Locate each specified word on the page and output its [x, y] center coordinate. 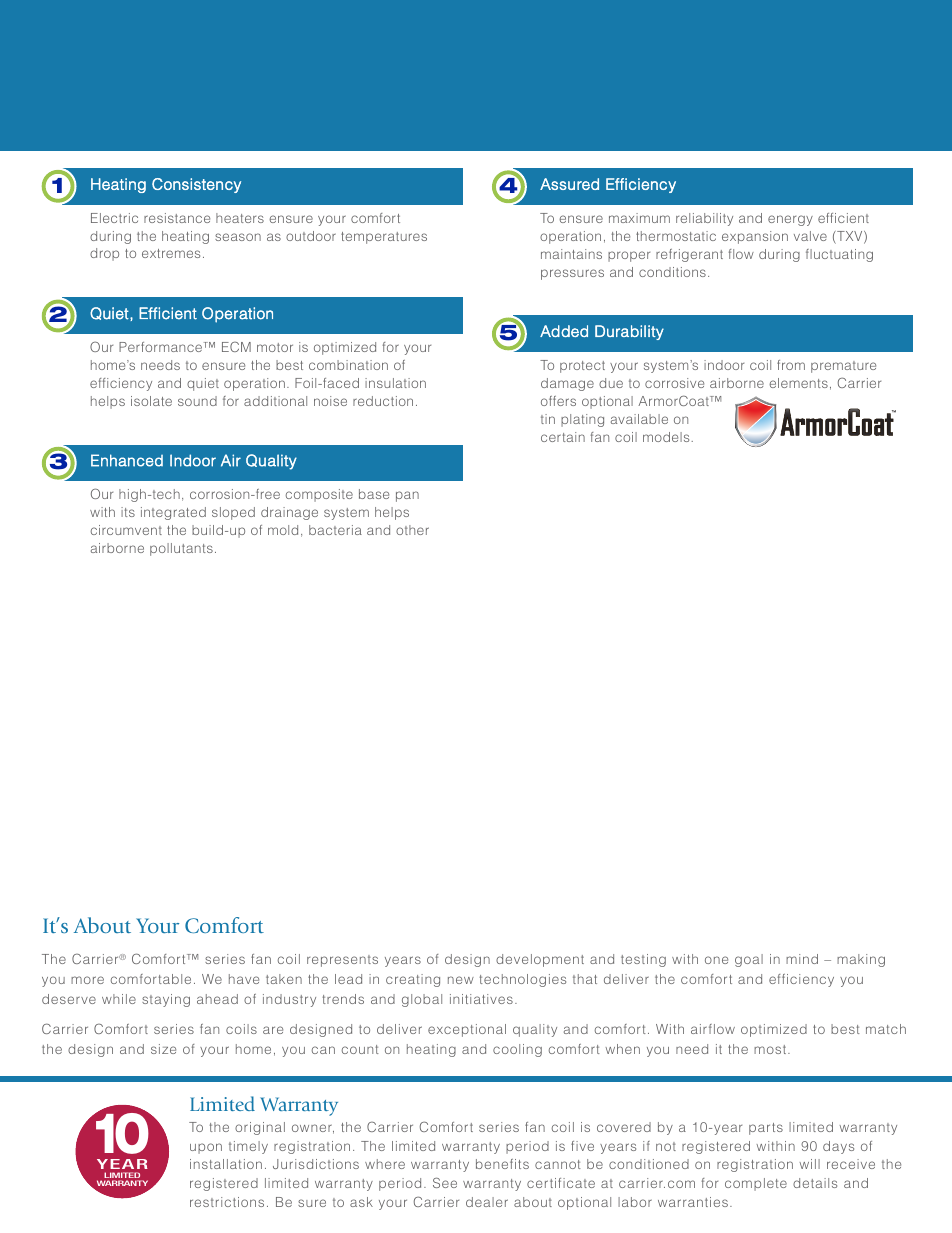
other [412, 530]
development [540, 960]
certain [563, 437]
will [809, 1164]
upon [206, 1148]
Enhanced [127, 460]
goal [749, 960]
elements [798, 383]
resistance [177, 218]
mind [802, 959]
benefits [502, 1164]
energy [790, 220]
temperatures [384, 238]
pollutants [181, 549]
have [244, 979]
